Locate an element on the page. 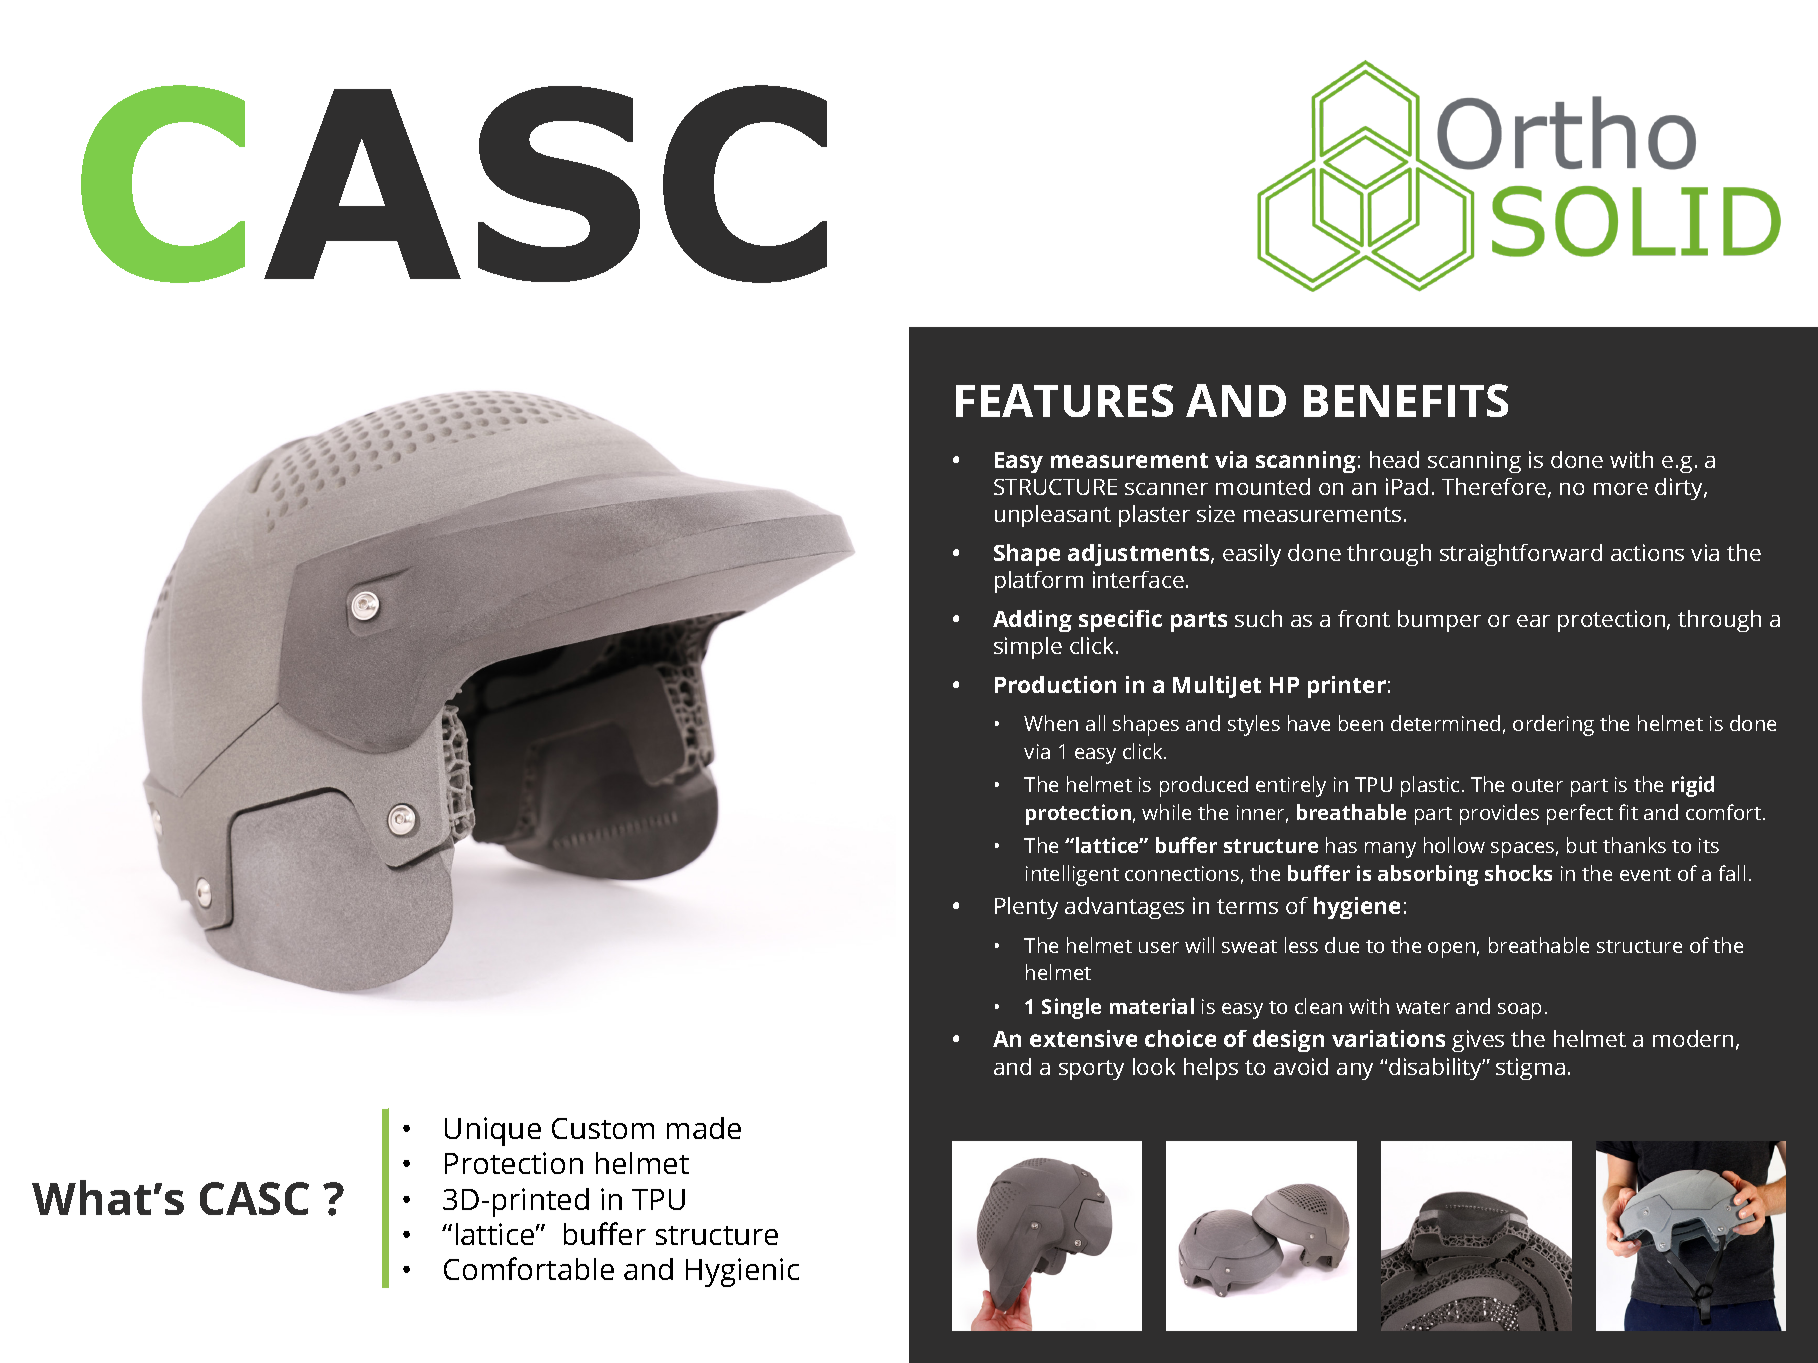 The height and width of the document is (1363, 1818). more is located at coordinates (1621, 489).
